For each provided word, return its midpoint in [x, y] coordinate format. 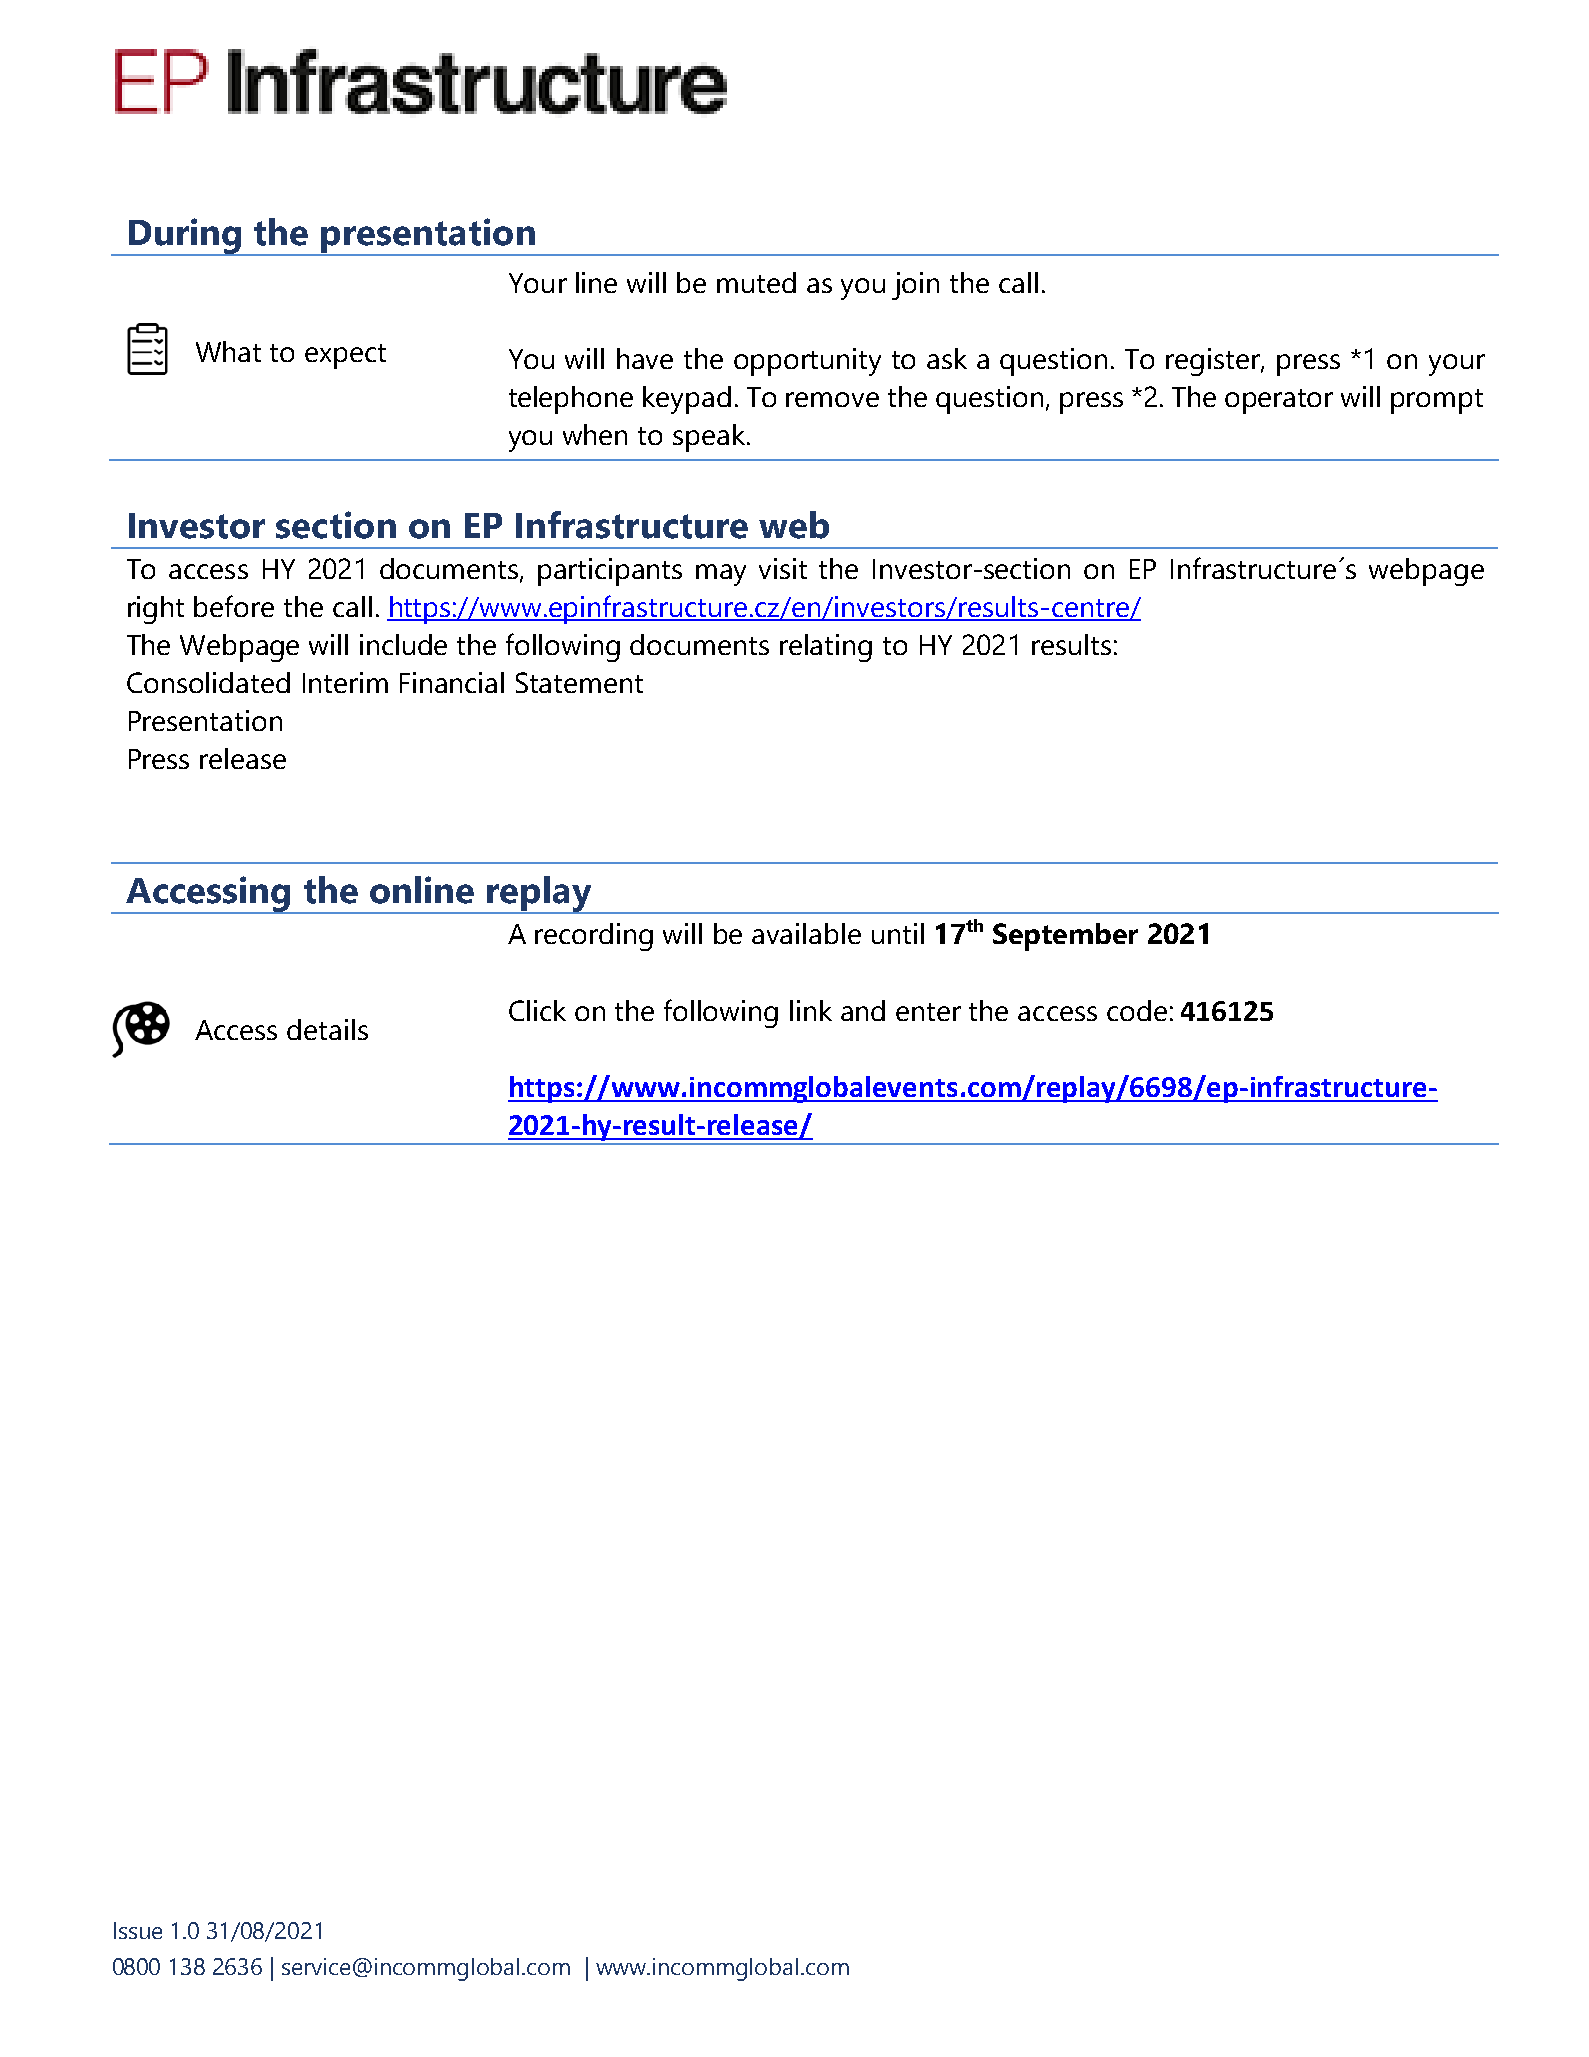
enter [928, 1012]
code [1137, 1010]
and [863, 1010]
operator [1279, 401]
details [327, 1029]
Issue [138, 1930]
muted [756, 282]
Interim [345, 682]
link [811, 1010]
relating [826, 648]
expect [345, 356]
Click [537, 1010]
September [1065, 937]
